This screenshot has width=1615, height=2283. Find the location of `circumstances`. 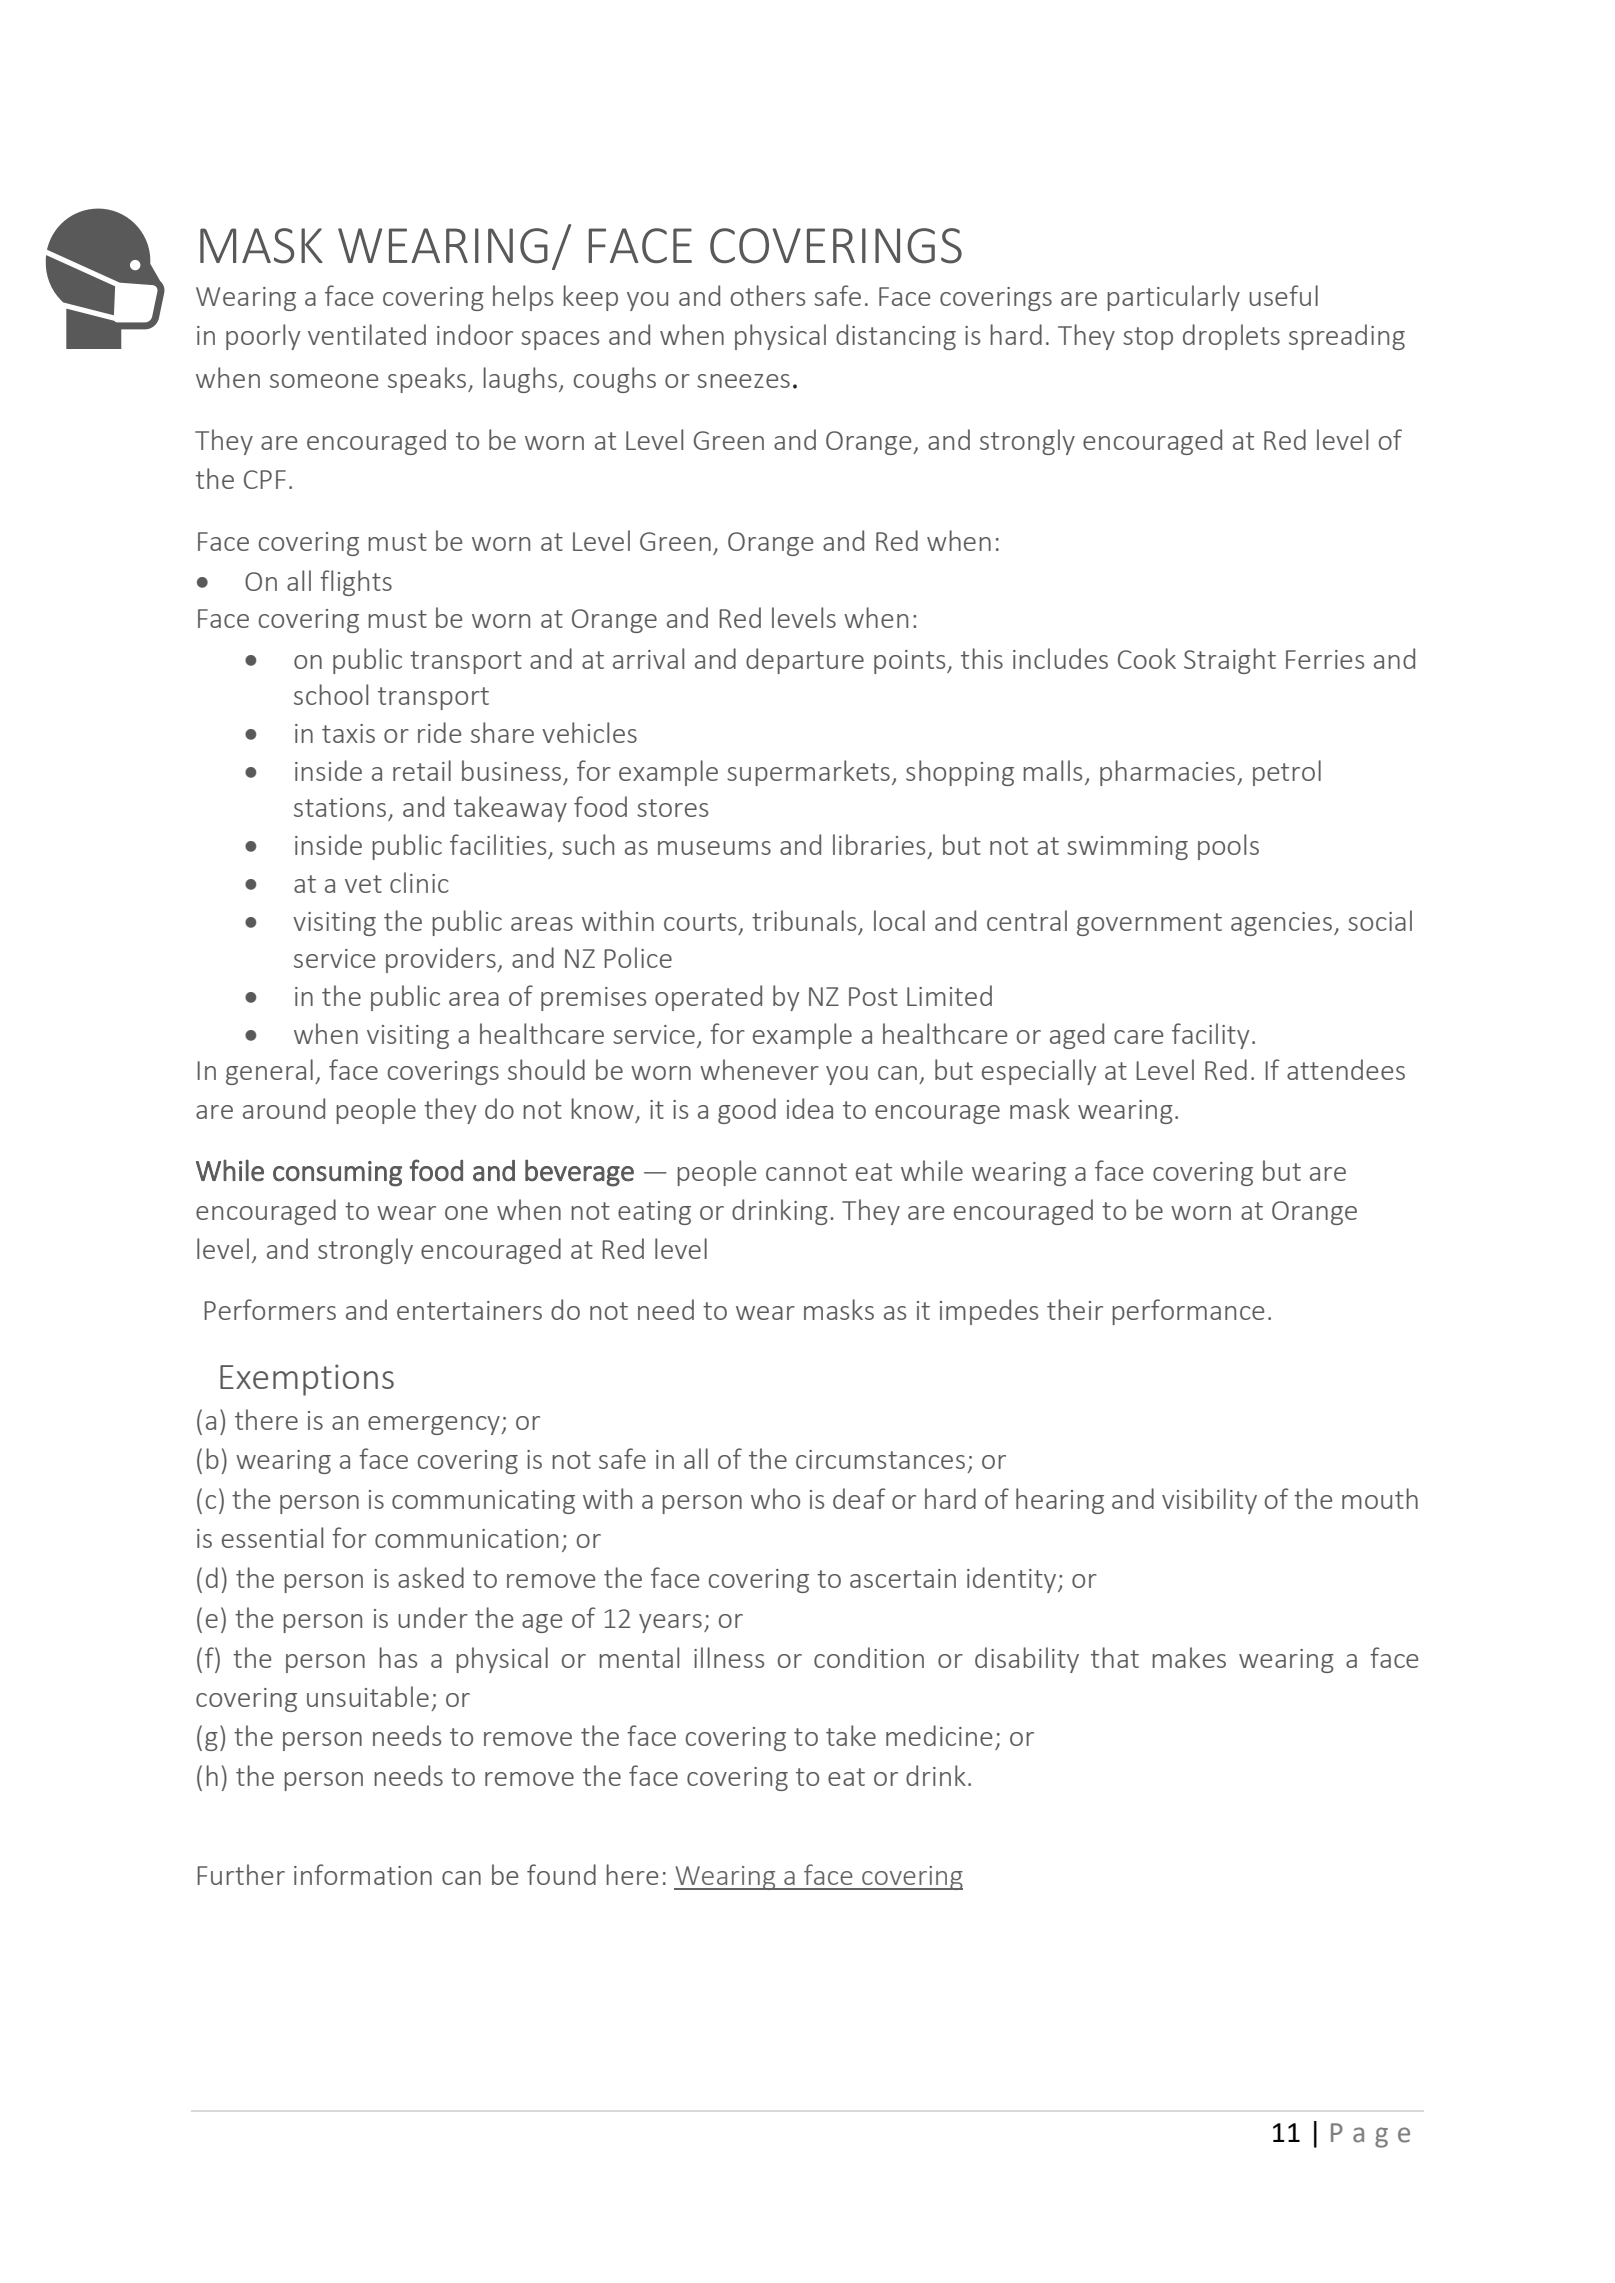

circumstances is located at coordinates (880, 1459).
